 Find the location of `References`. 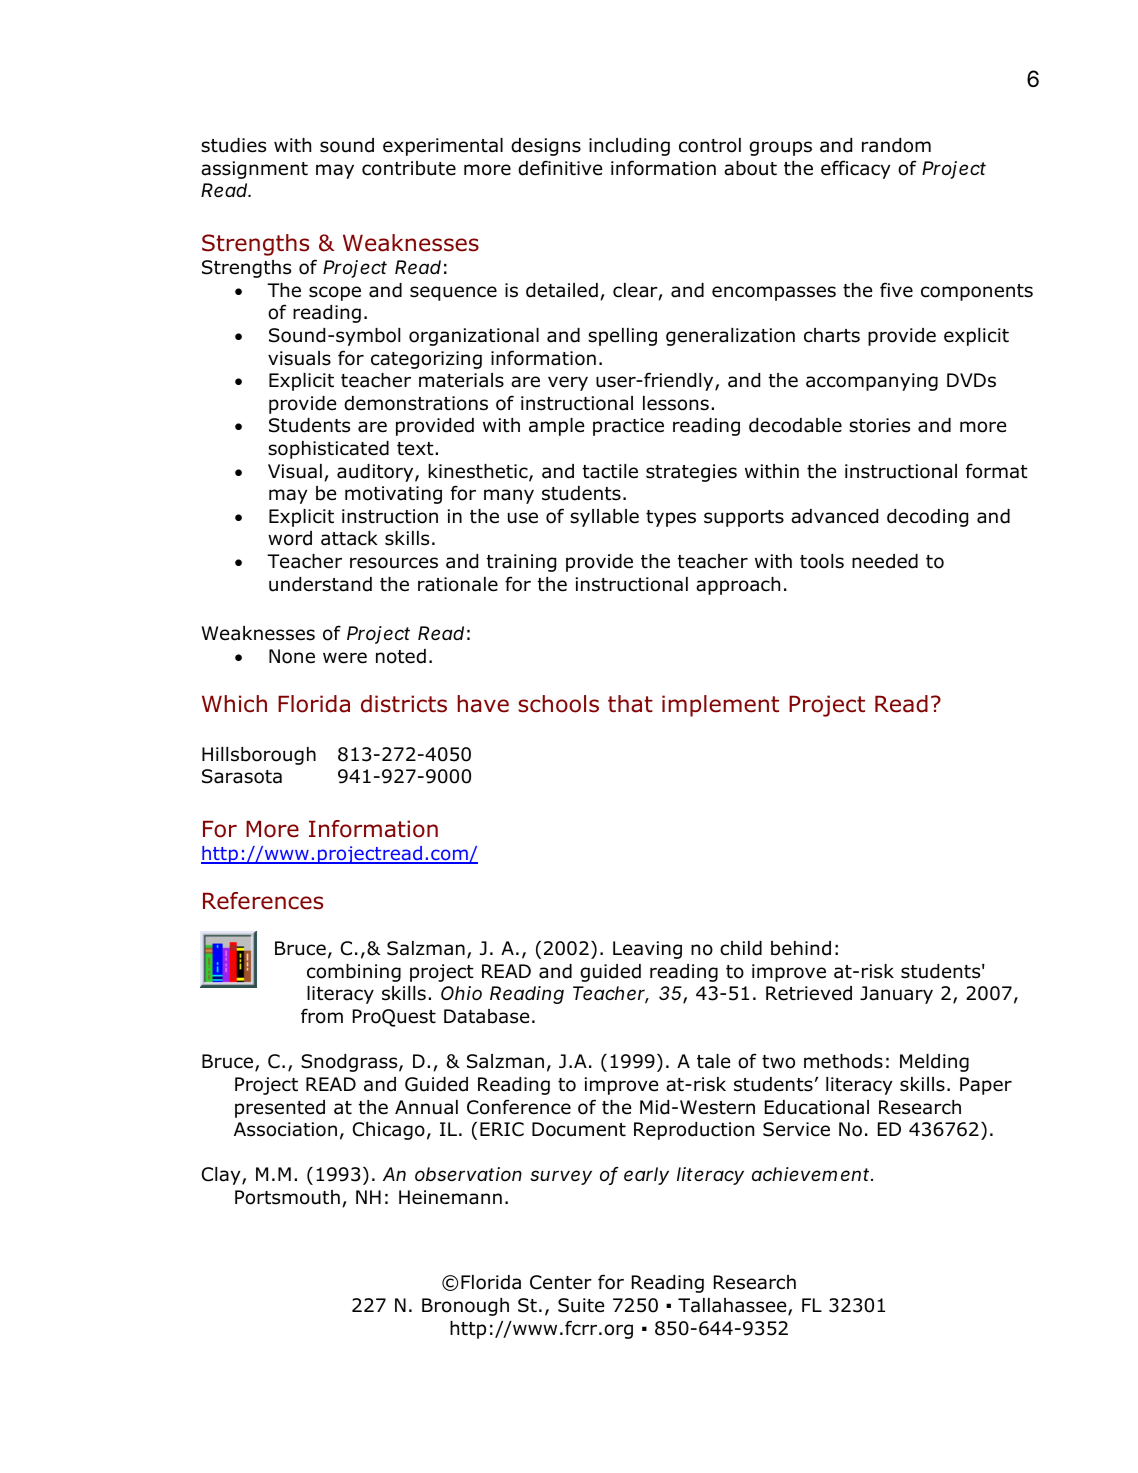

References is located at coordinates (263, 901).
